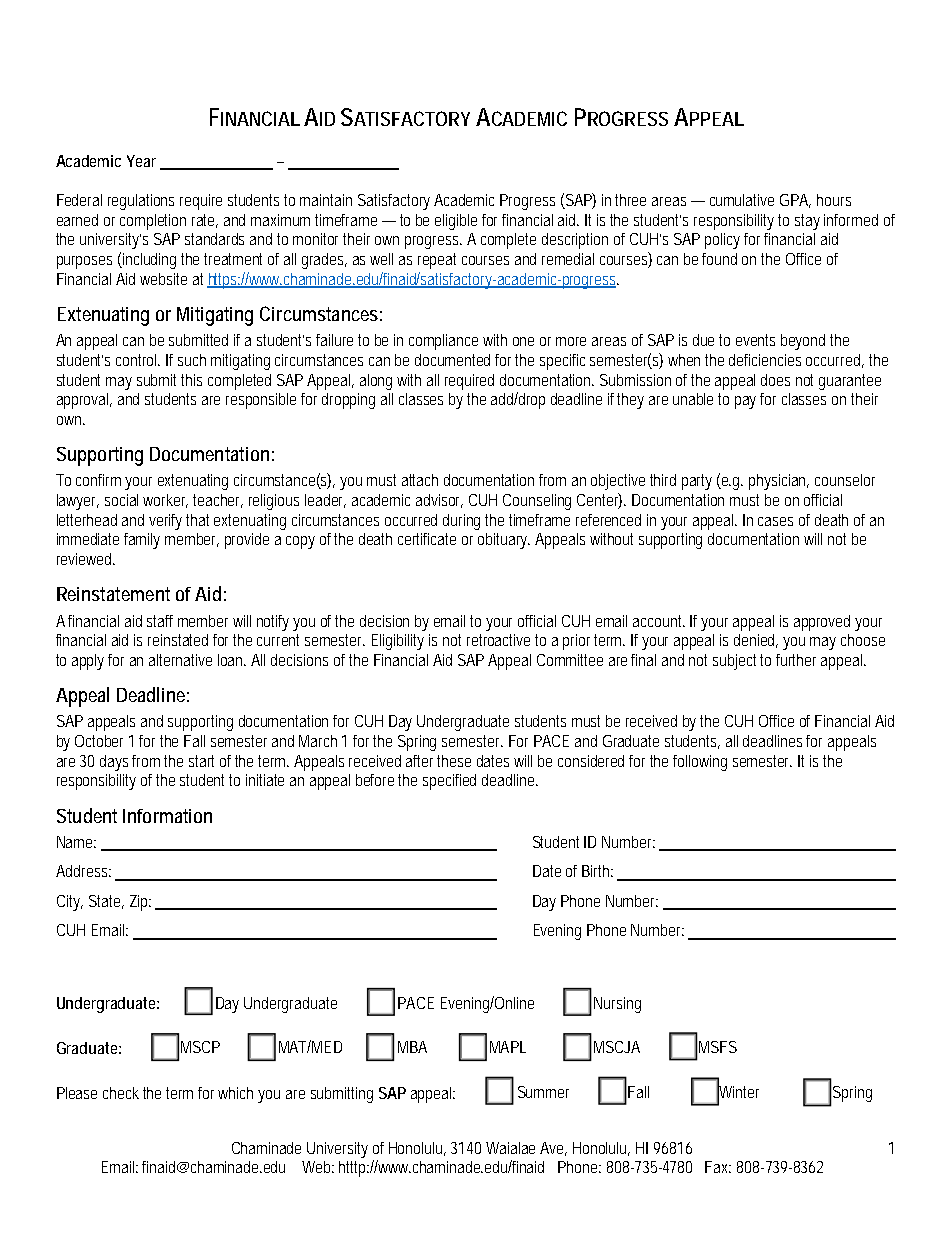  Describe the element at coordinates (775, 521) in the screenshot. I see `cases` at that location.
